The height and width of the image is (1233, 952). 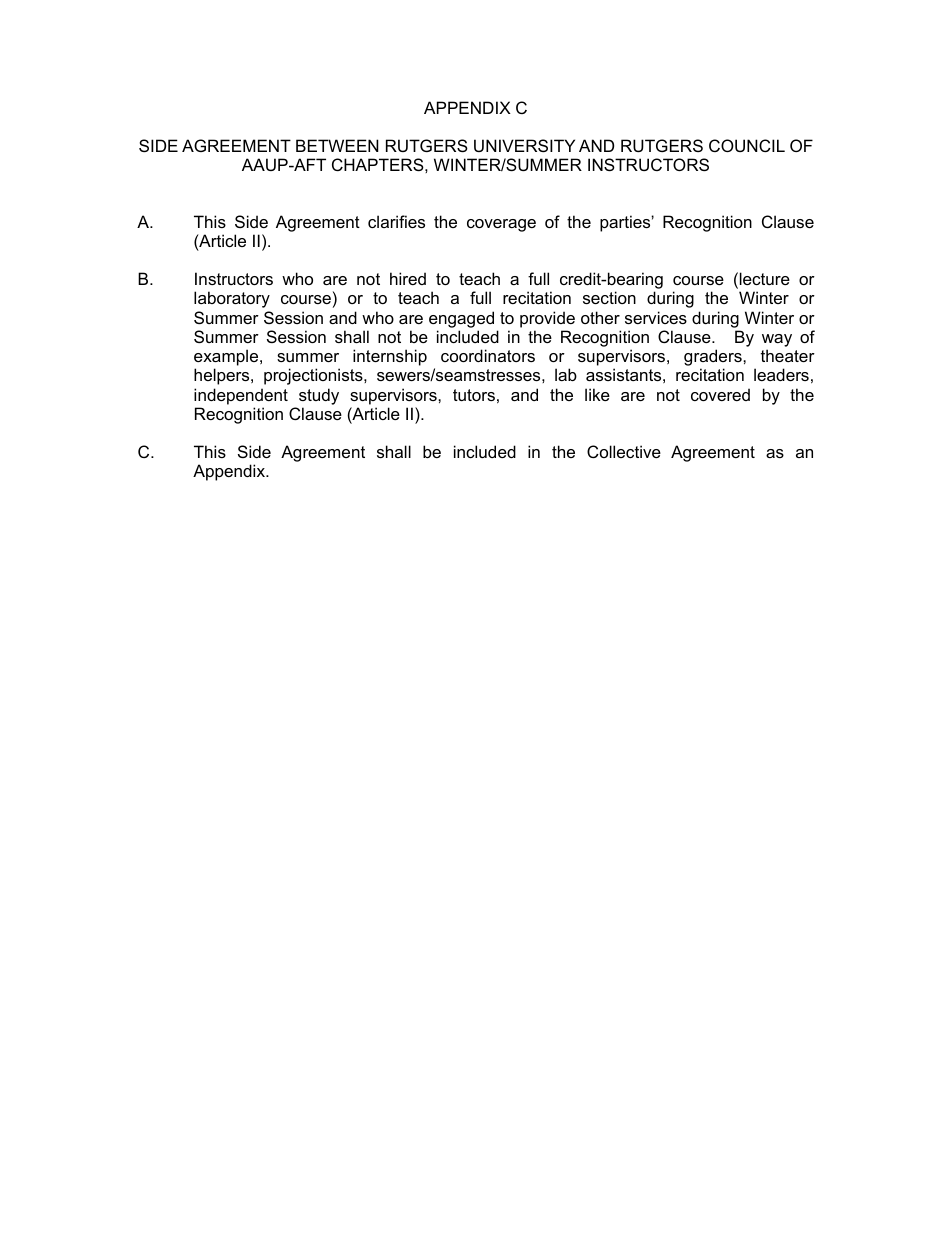 I want to click on COUNCIL, so click(x=747, y=145).
